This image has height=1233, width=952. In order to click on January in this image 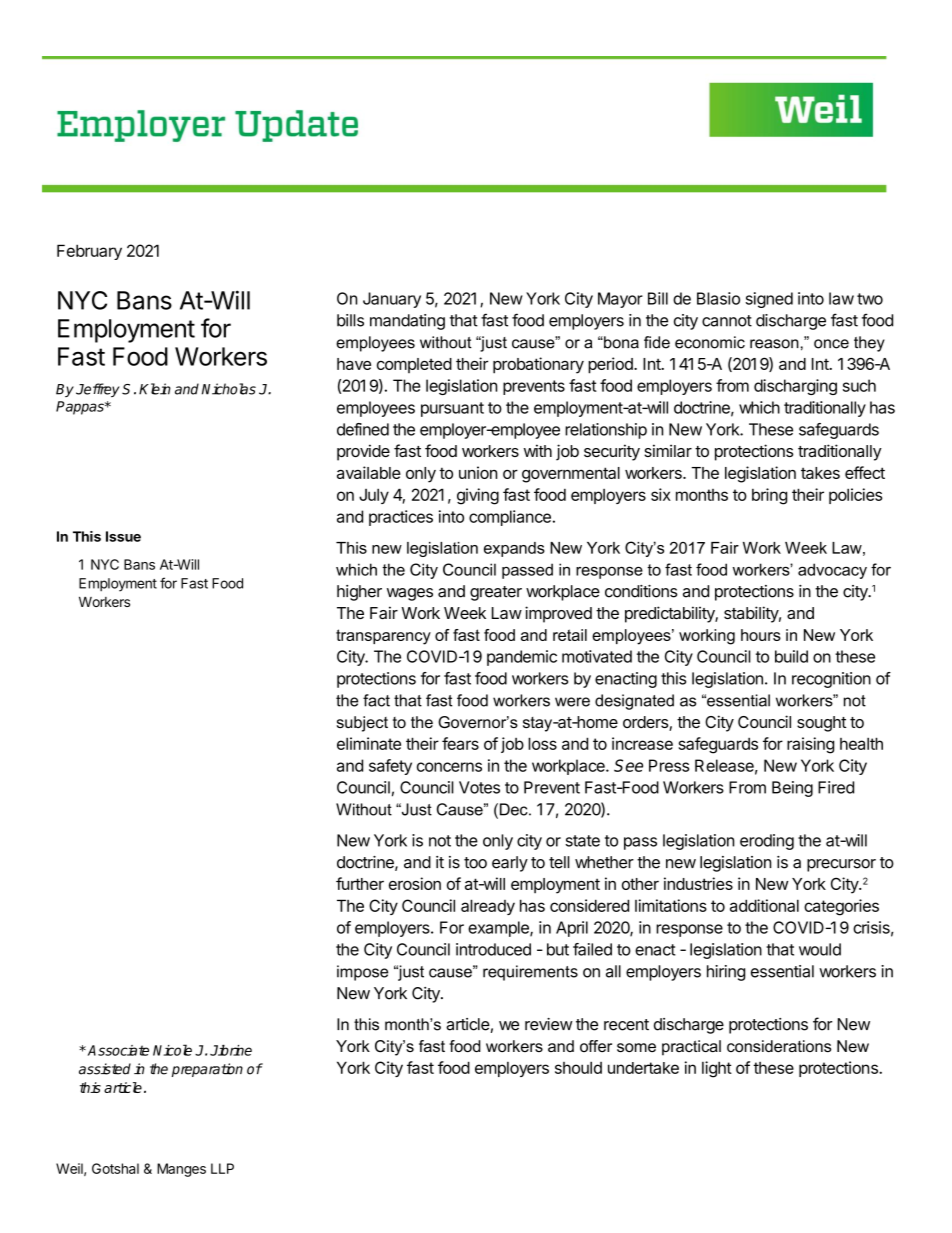, I will do `click(392, 300)`.
